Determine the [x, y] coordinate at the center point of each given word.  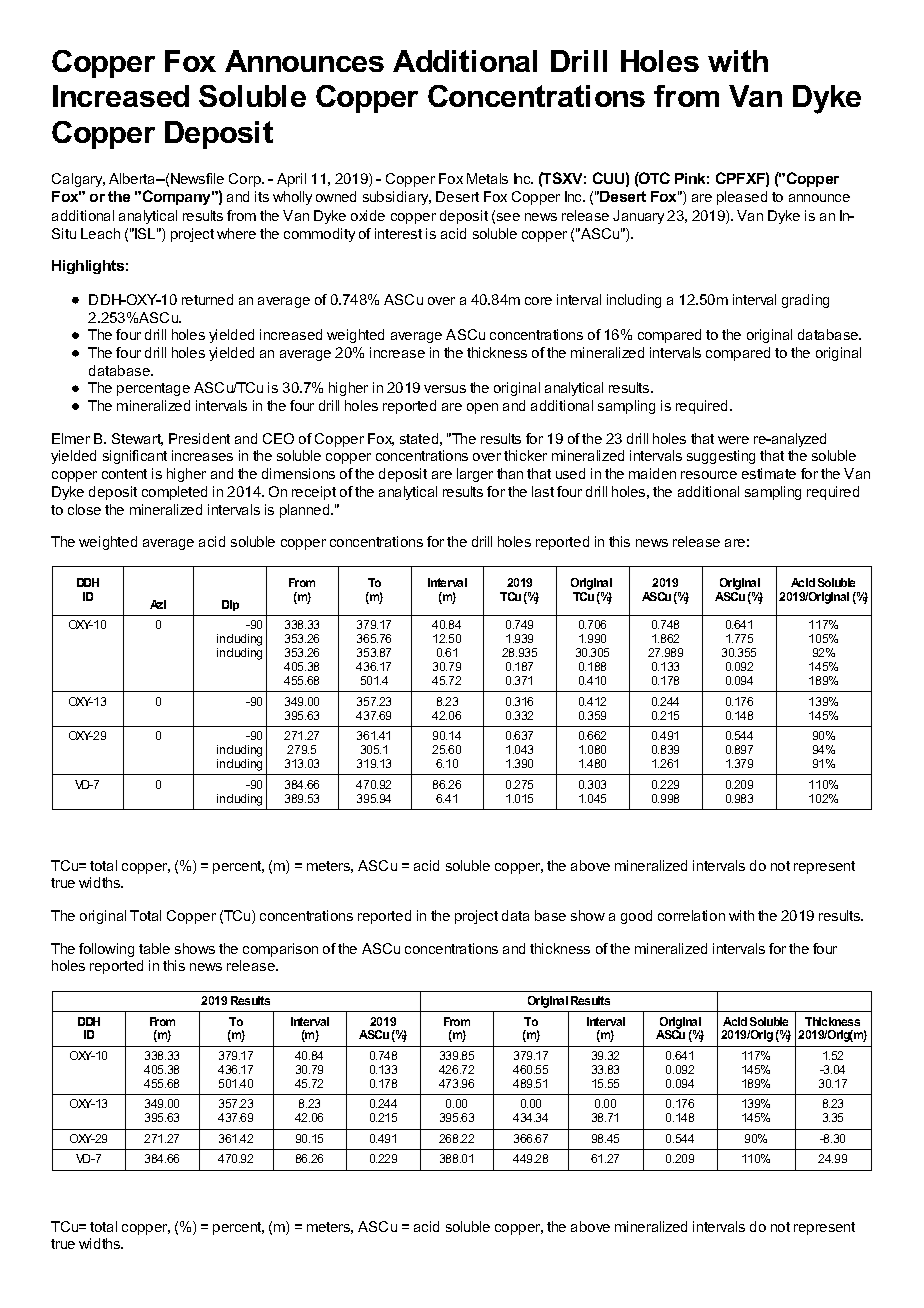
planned [306, 511]
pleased [742, 198]
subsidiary [397, 198]
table [154, 948]
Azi [158, 604]
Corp [246, 180]
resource [709, 475]
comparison [280, 950]
